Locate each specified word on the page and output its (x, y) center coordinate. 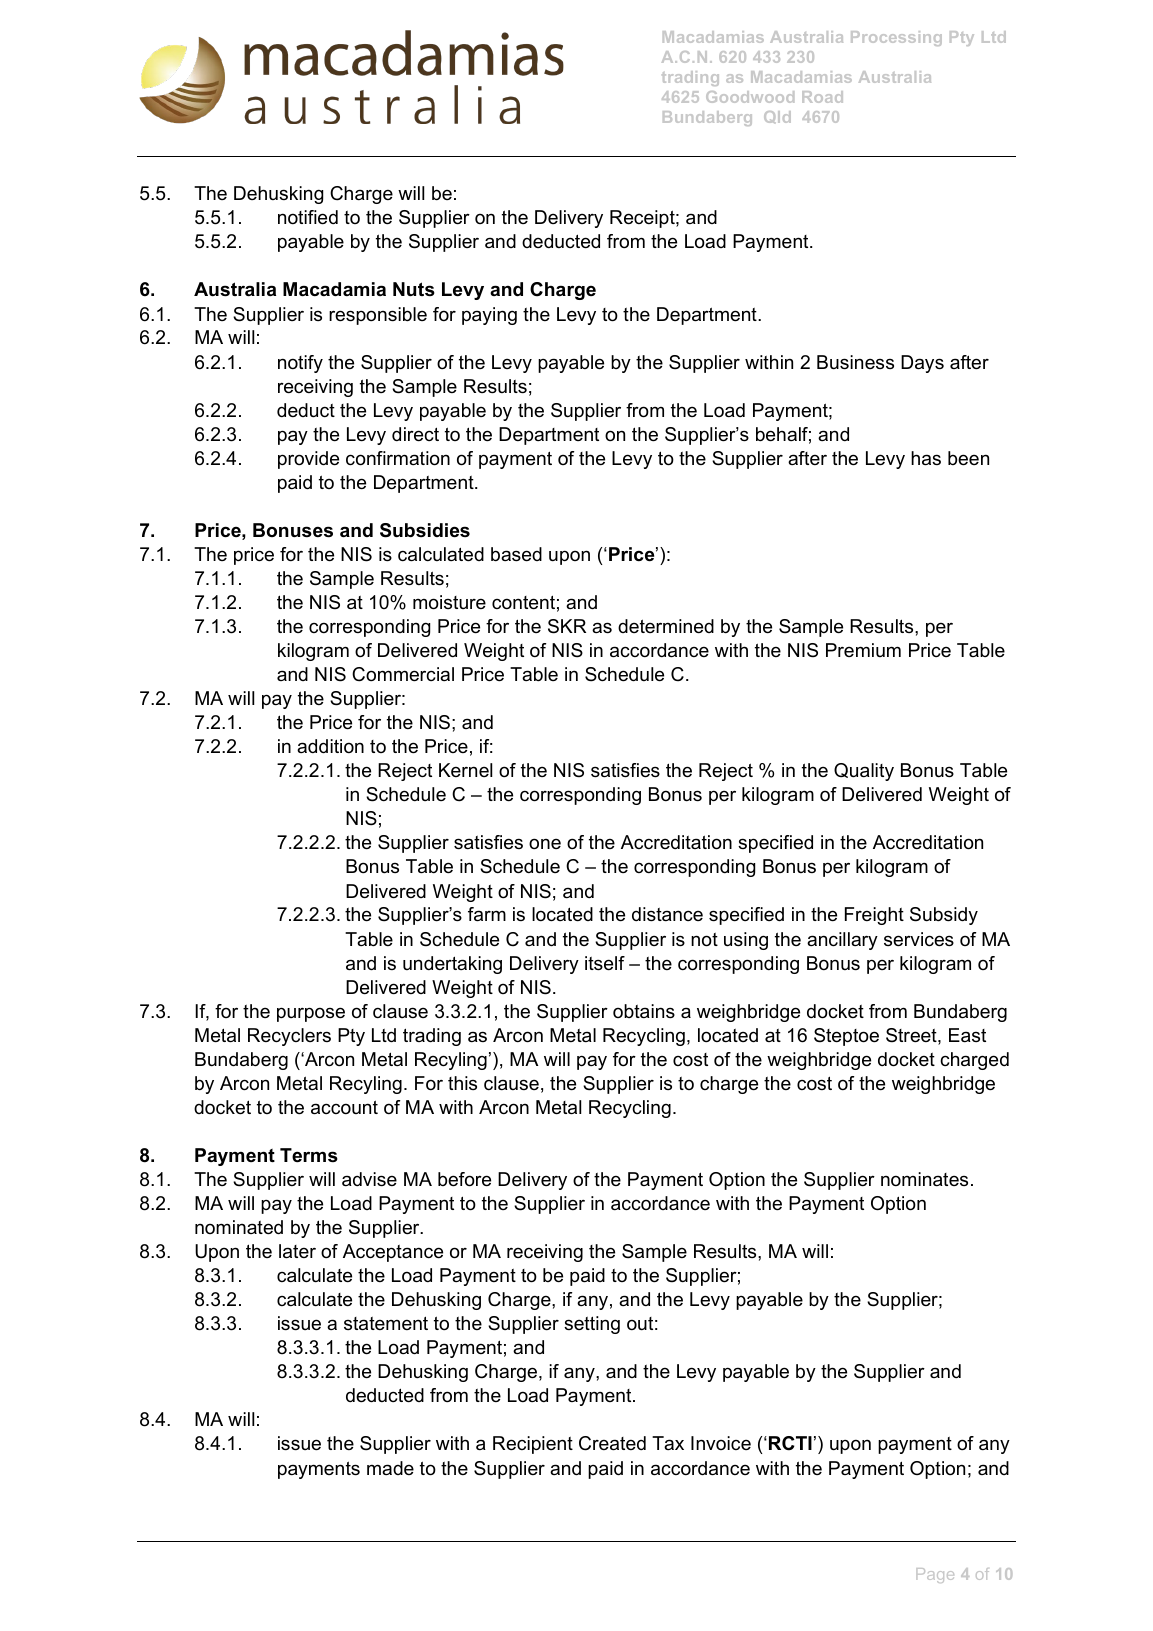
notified (308, 217)
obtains (644, 1011)
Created (612, 1443)
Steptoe (846, 1037)
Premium (863, 650)
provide (308, 460)
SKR (567, 626)
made (390, 1468)
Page (935, 1575)
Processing (896, 38)
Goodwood (750, 97)
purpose (311, 1014)
